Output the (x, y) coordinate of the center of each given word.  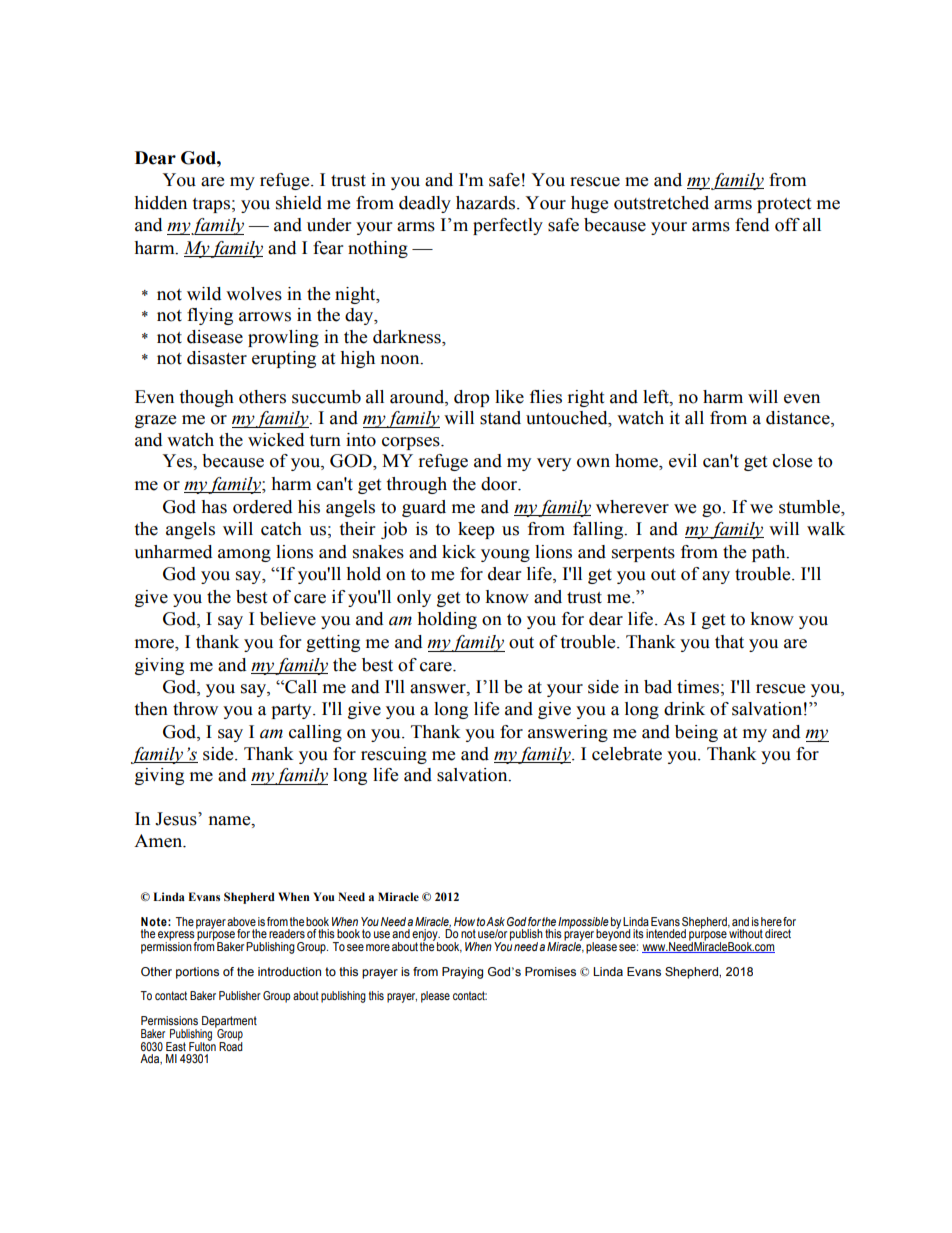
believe (288, 619)
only (414, 598)
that (729, 642)
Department (228, 1023)
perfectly (508, 226)
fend (752, 225)
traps (211, 205)
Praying (462, 973)
